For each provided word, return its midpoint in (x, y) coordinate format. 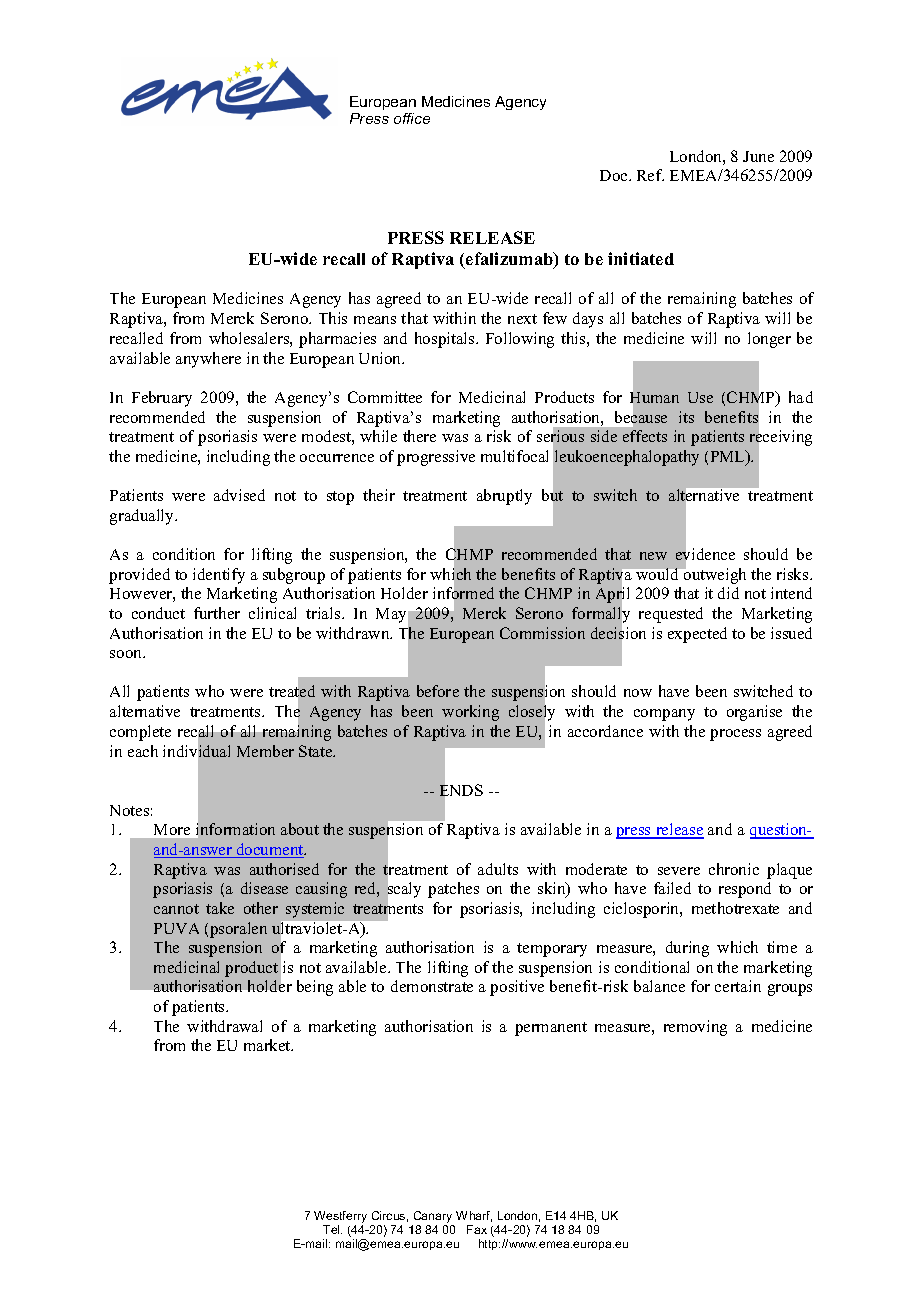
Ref (650, 175)
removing (695, 1028)
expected (697, 635)
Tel (332, 1229)
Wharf (474, 1216)
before (438, 691)
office (412, 118)
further (217, 613)
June (758, 156)
